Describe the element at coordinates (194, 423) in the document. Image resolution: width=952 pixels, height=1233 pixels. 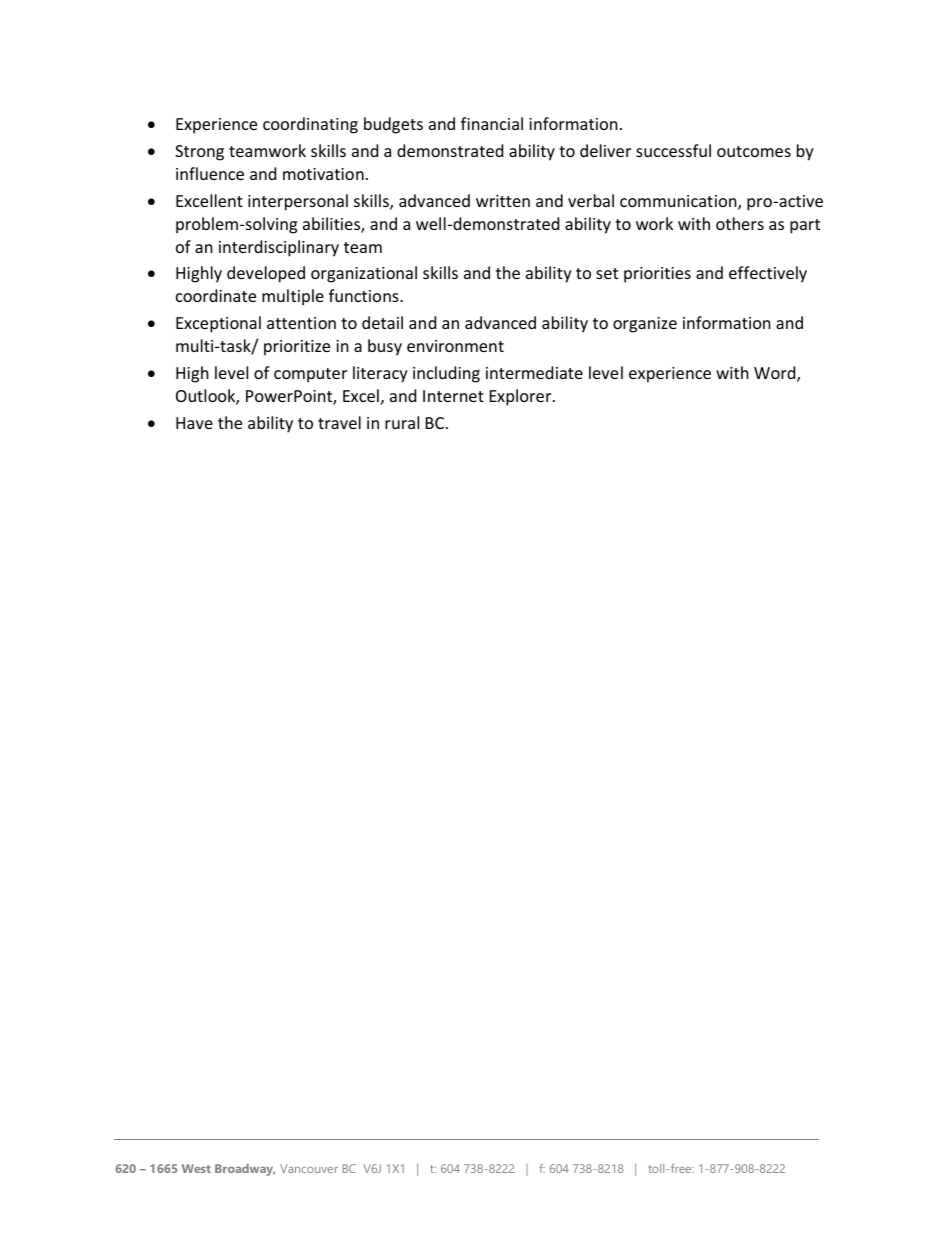
I see `Have` at that location.
